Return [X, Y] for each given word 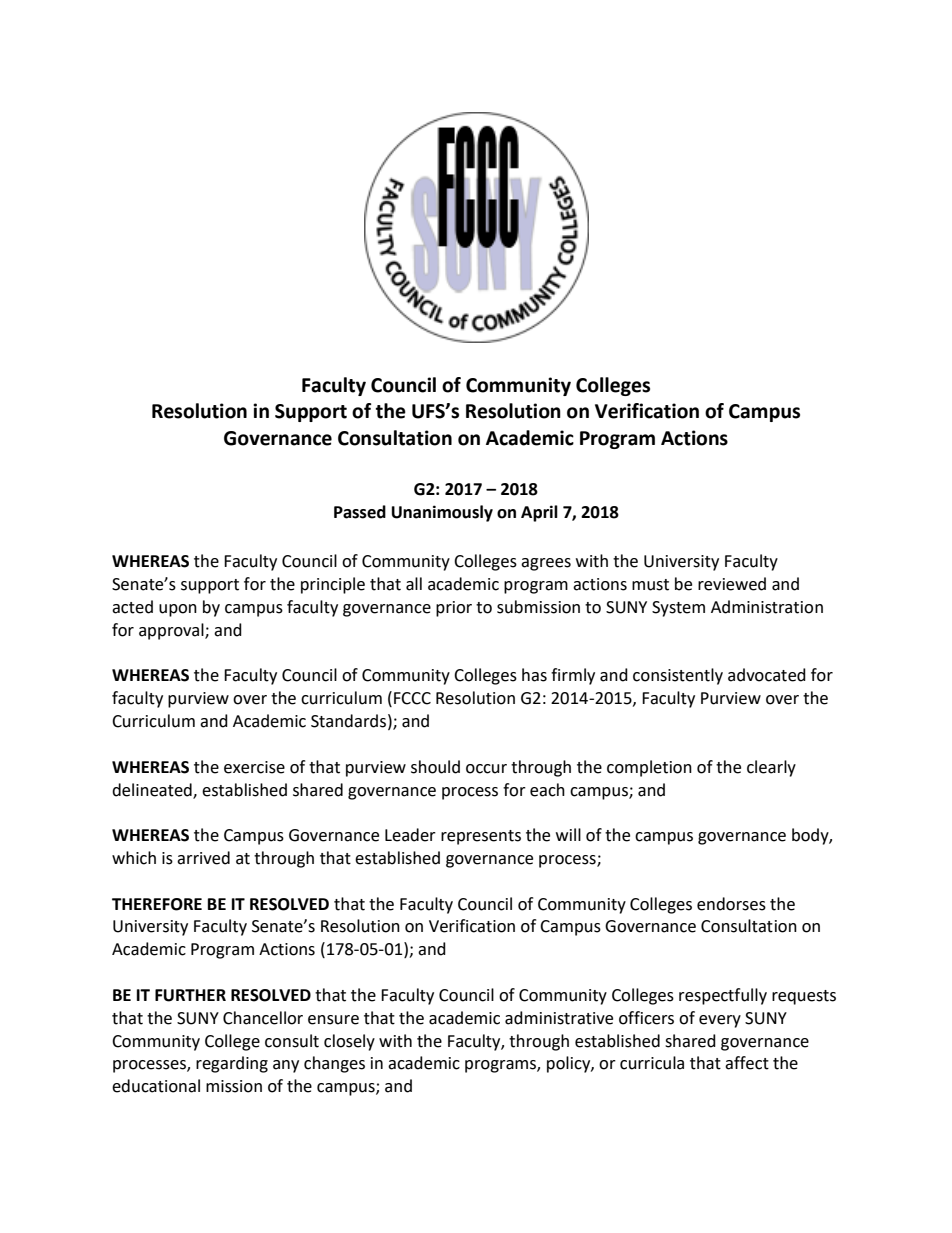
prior [454, 609]
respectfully [723, 996]
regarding [232, 1064]
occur [486, 769]
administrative [559, 1018]
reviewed [732, 584]
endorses [731, 904]
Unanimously [442, 513]
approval [172, 631]
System [678, 609]
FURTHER [190, 995]
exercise [254, 767]
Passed [360, 512]
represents [481, 837]
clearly [771, 768]
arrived [203, 858]
